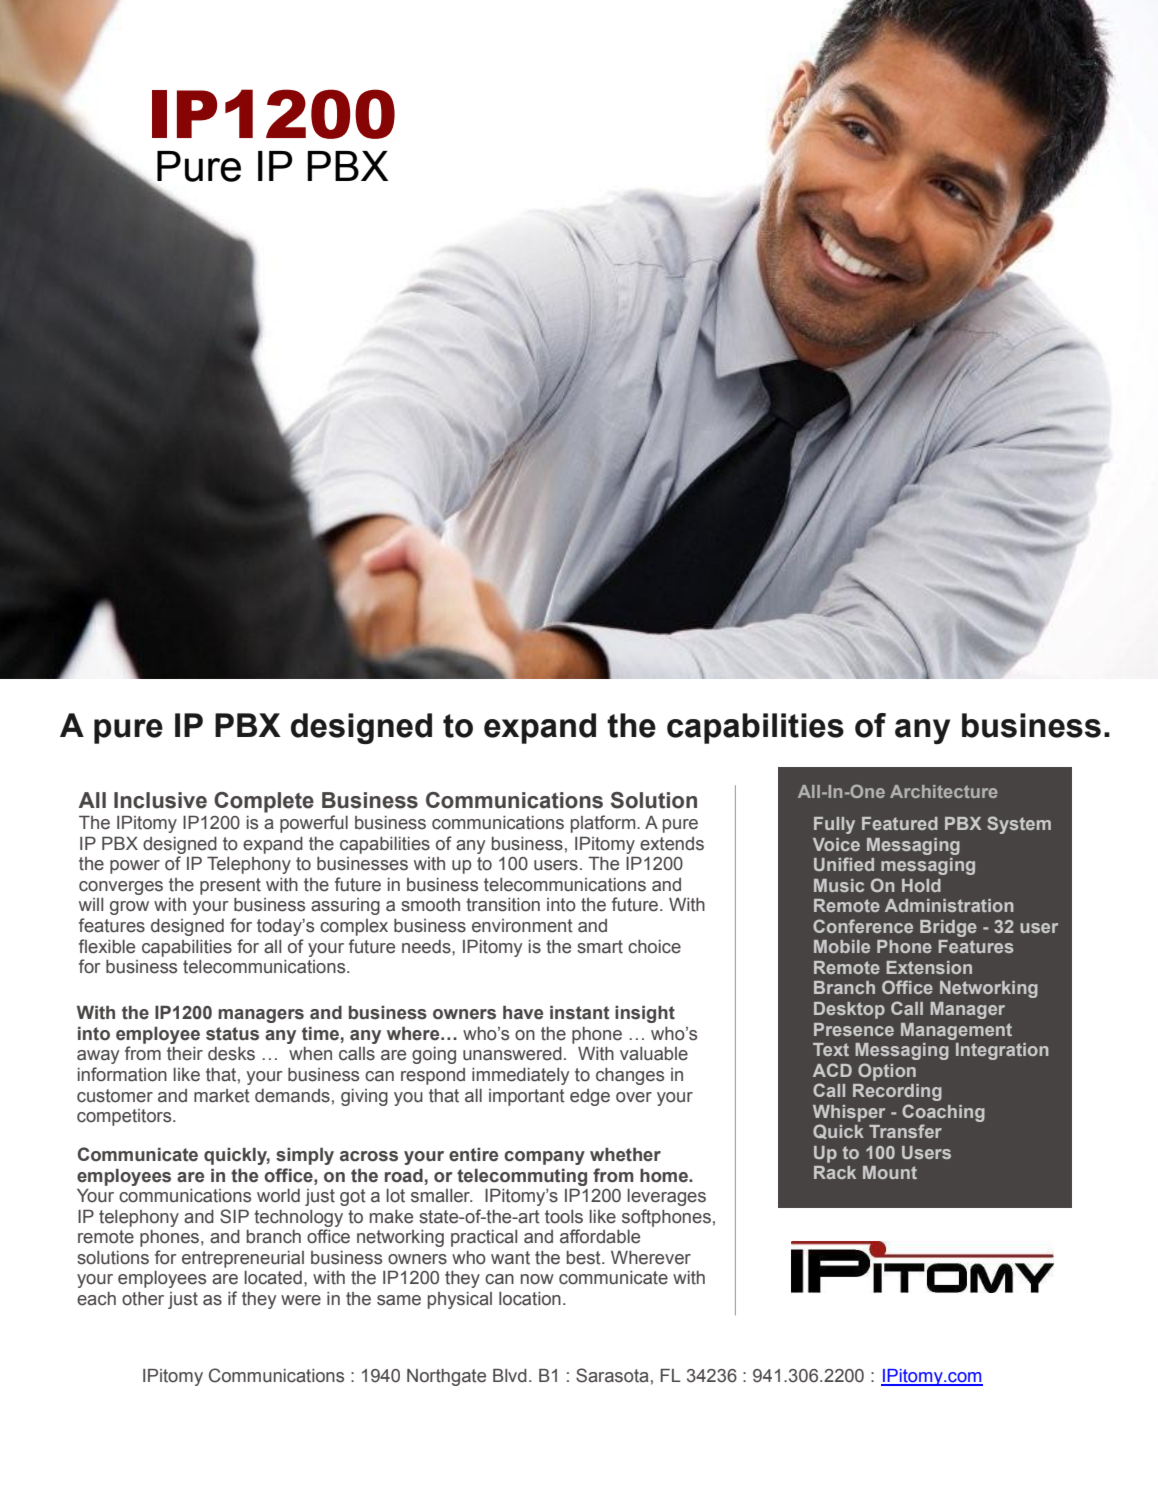  What do you see at coordinates (604, 824) in the image?
I see `platform` at bounding box center [604, 824].
